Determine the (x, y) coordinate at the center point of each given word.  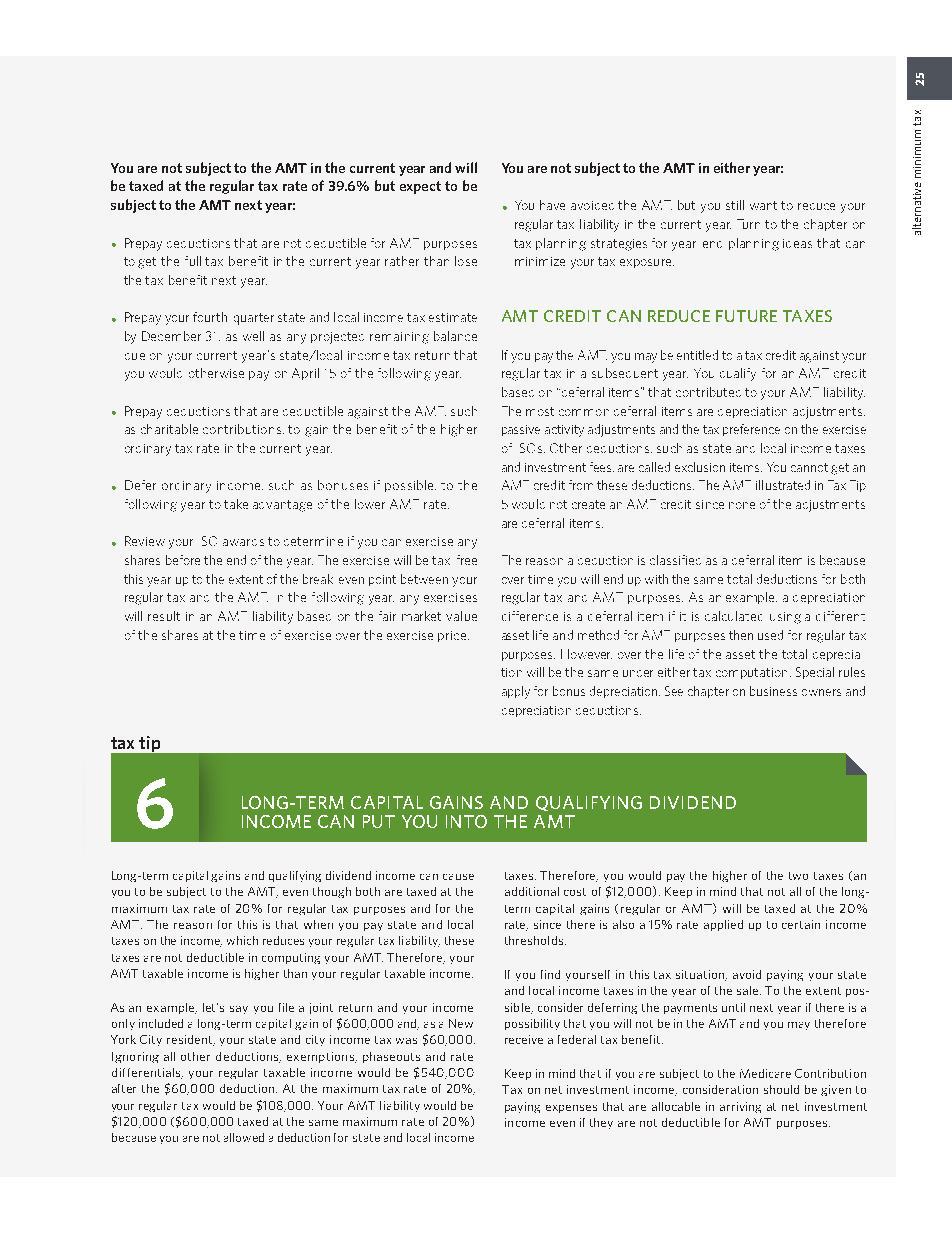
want (763, 205)
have (552, 205)
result (164, 616)
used (770, 635)
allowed (244, 1137)
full (193, 261)
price (453, 636)
